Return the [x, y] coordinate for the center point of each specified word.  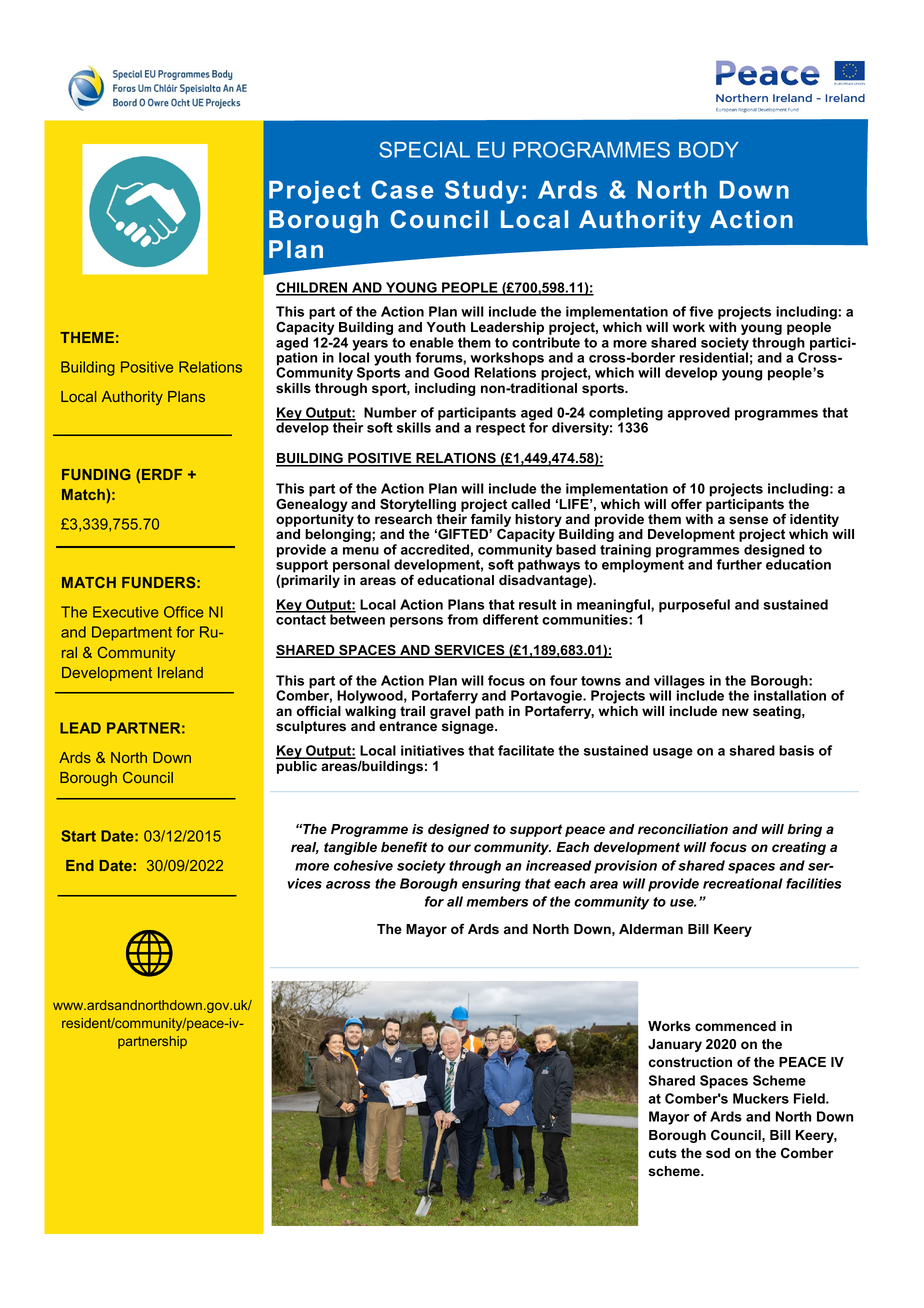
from [463, 619]
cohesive [363, 865]
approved [698, 414]
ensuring [491, 885]
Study [482, 192]
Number [390, 412]
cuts [662, 1153]
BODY [709, 149]
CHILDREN [313, 288]
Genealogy [312, 504]
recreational [743, 883]
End [80, 865]
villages [679, 683]
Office [183, 612]
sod [718, 1153]
